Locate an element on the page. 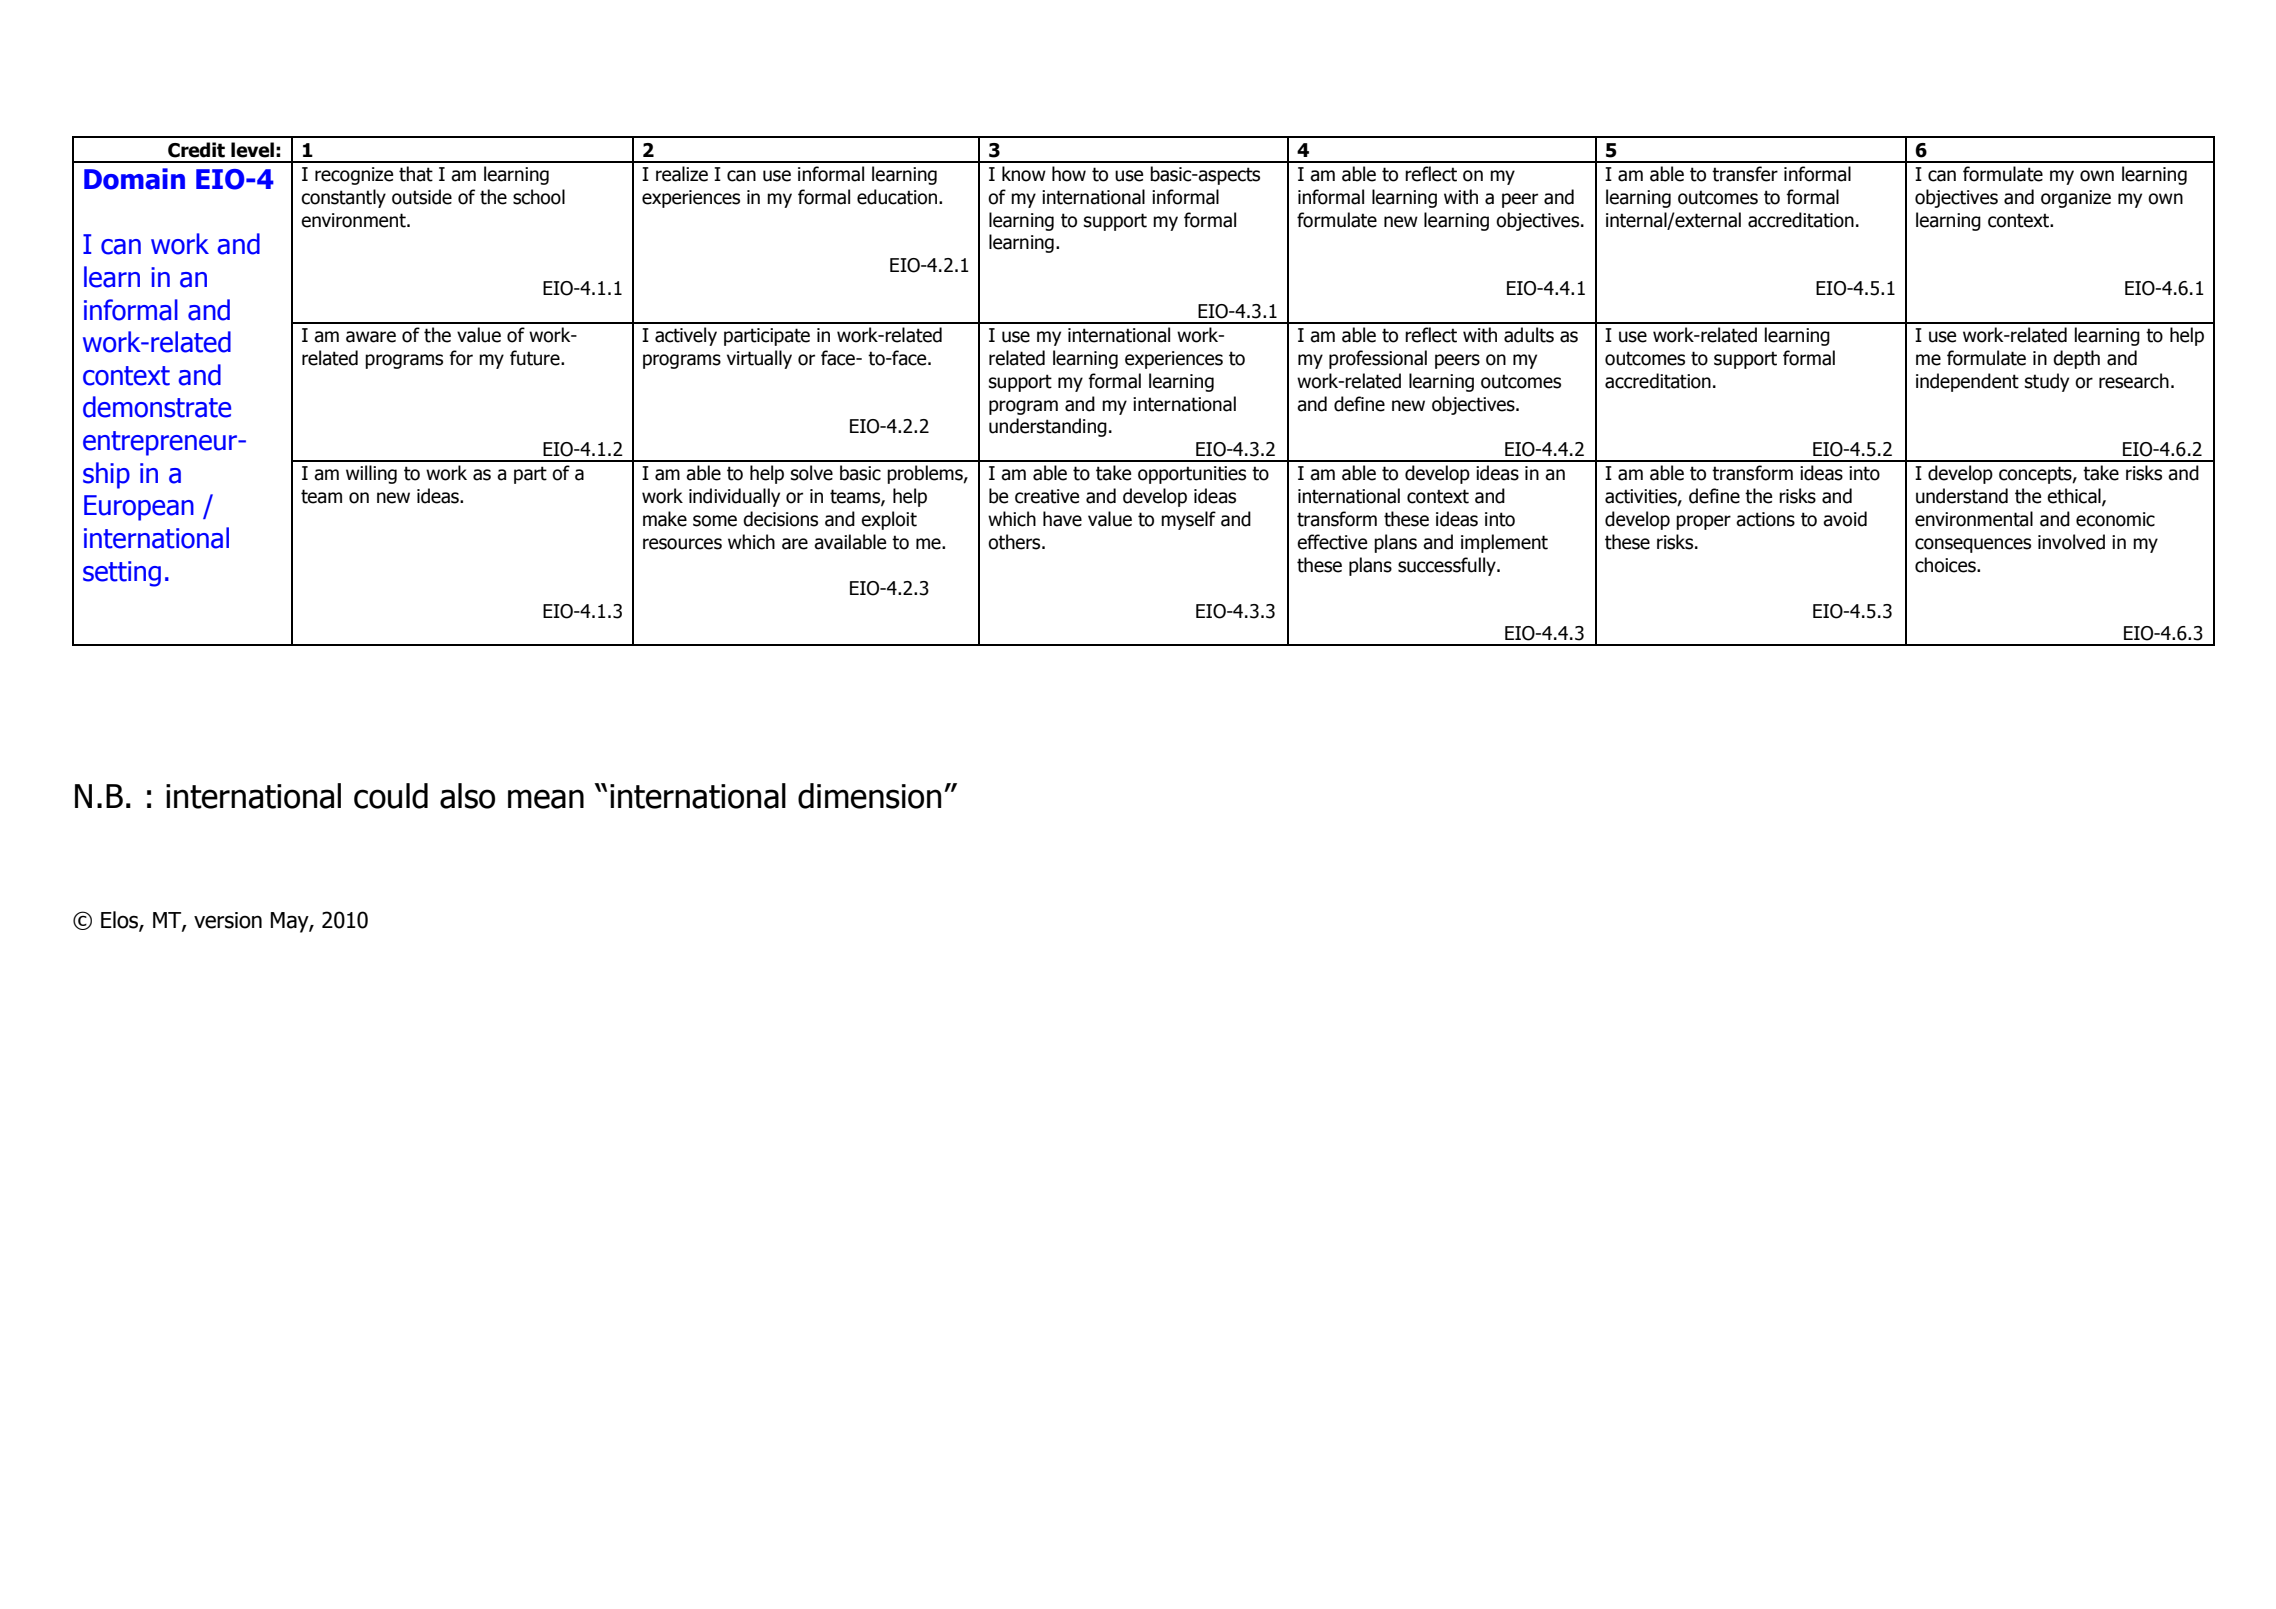 This page has width=2276, height=1609. opportunities is located at coordinates (1192, 475).
